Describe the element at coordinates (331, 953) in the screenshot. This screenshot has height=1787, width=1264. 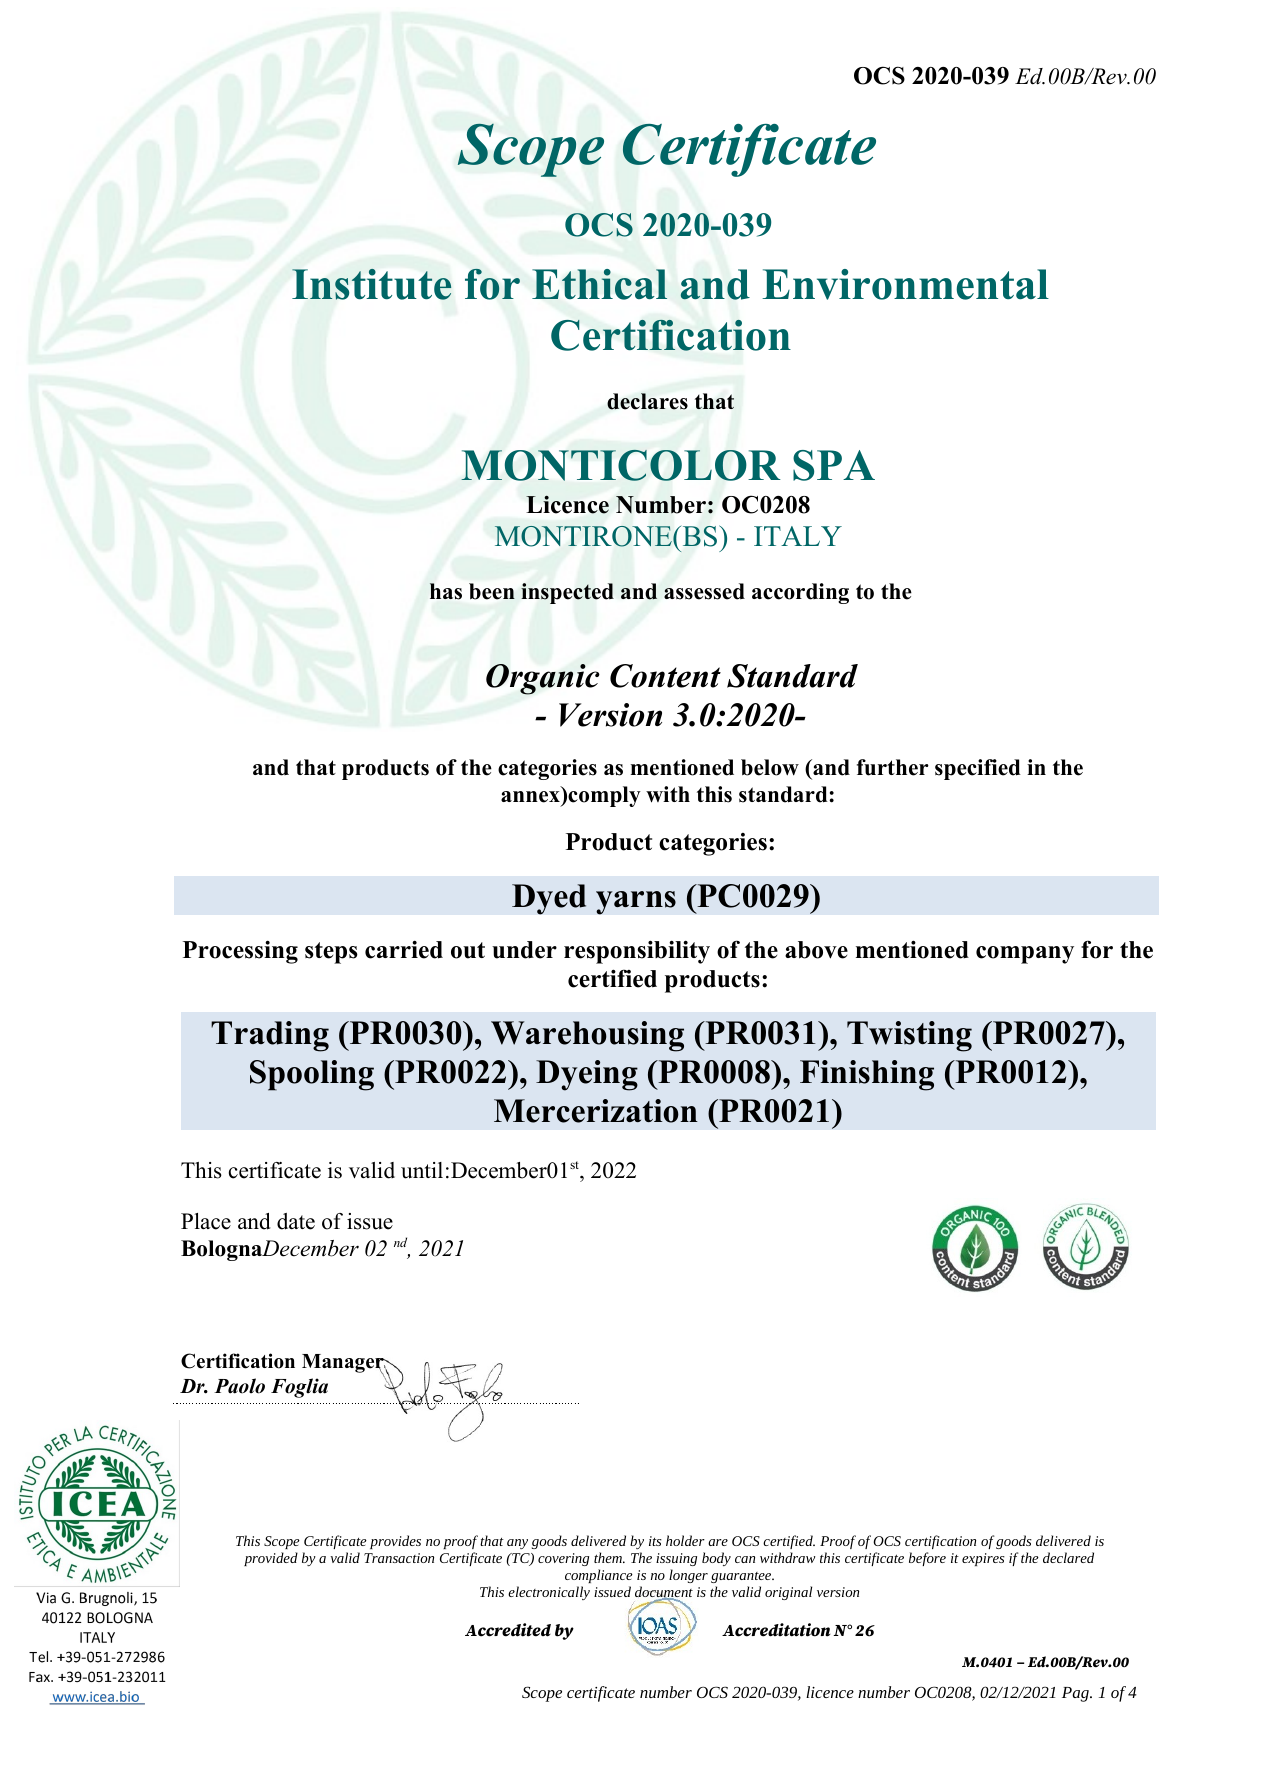
I see `steps` at that location.
